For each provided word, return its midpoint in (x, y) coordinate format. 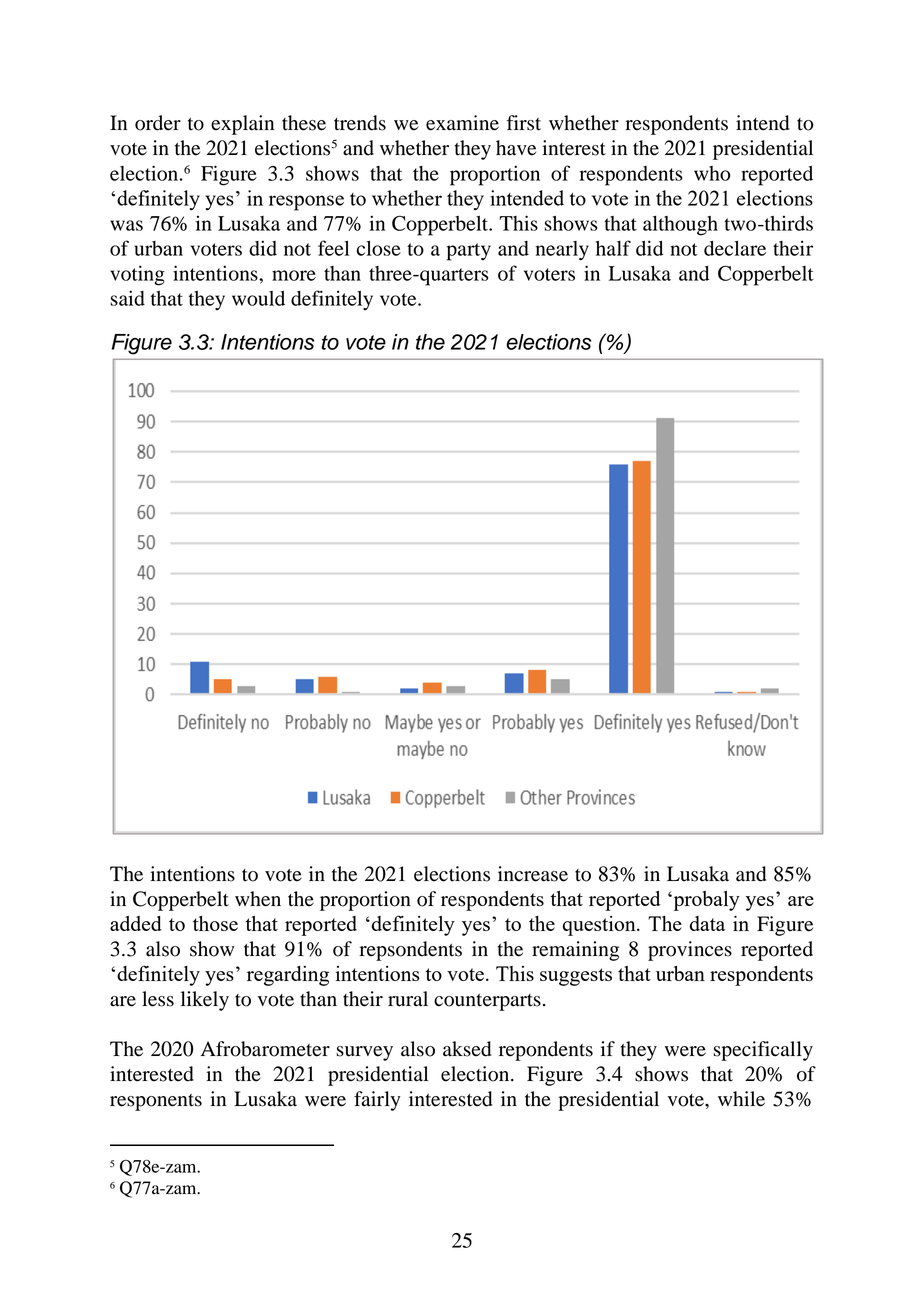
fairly (377, 1101)
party (469, 252)
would (258, 298)
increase (533, 874)
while (741, 1099)
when (258, 899)
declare (735, 248)
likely (205, 1001)
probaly (705, 901)
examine (462, 123)
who (712, 173)
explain (242, 125)
